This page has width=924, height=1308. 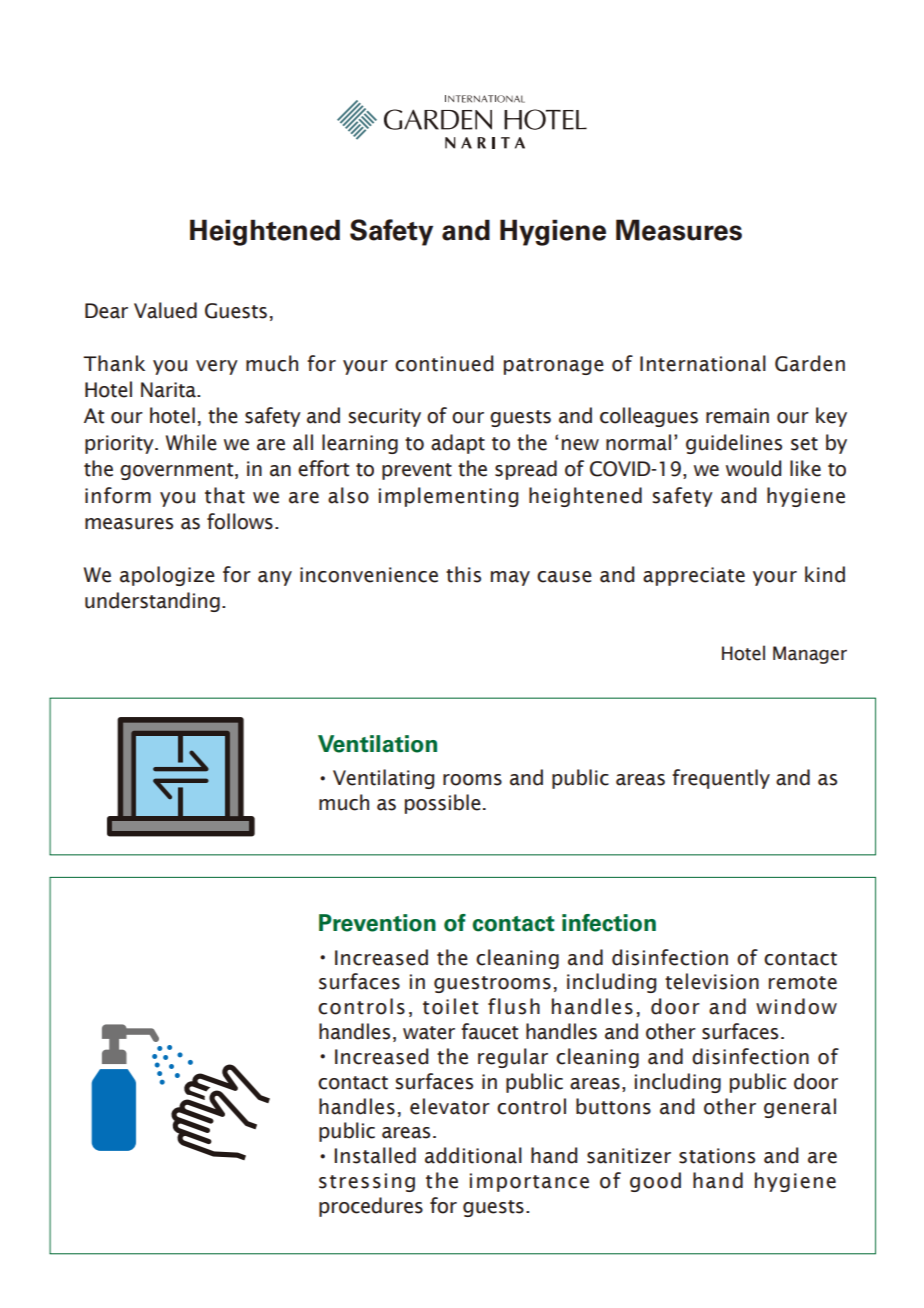 I want to click on appreciate, so click(x=694, y=576).
